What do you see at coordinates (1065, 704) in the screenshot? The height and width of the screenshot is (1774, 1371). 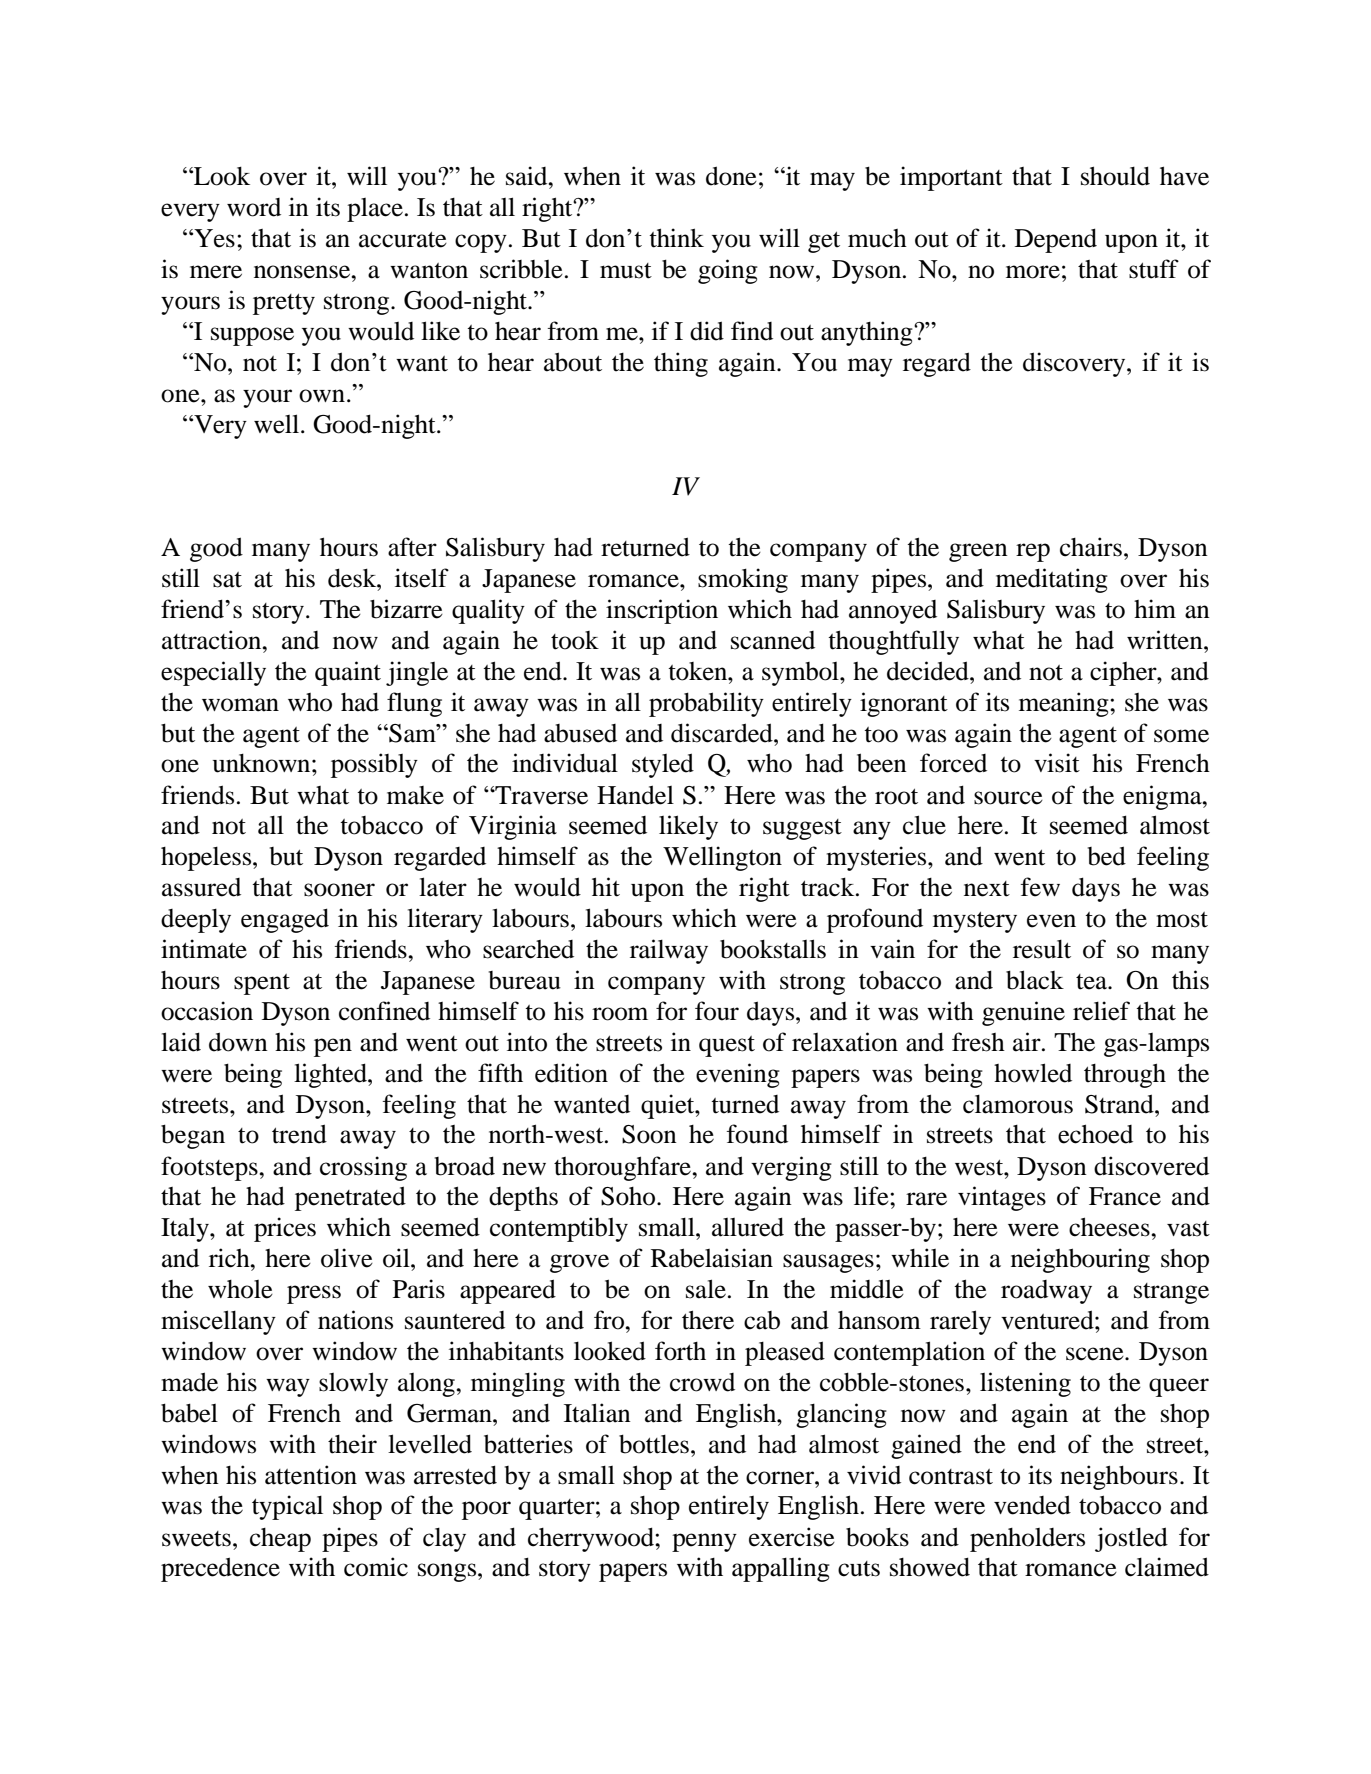 I see `meaning` at bounding box center [1065, 704].
